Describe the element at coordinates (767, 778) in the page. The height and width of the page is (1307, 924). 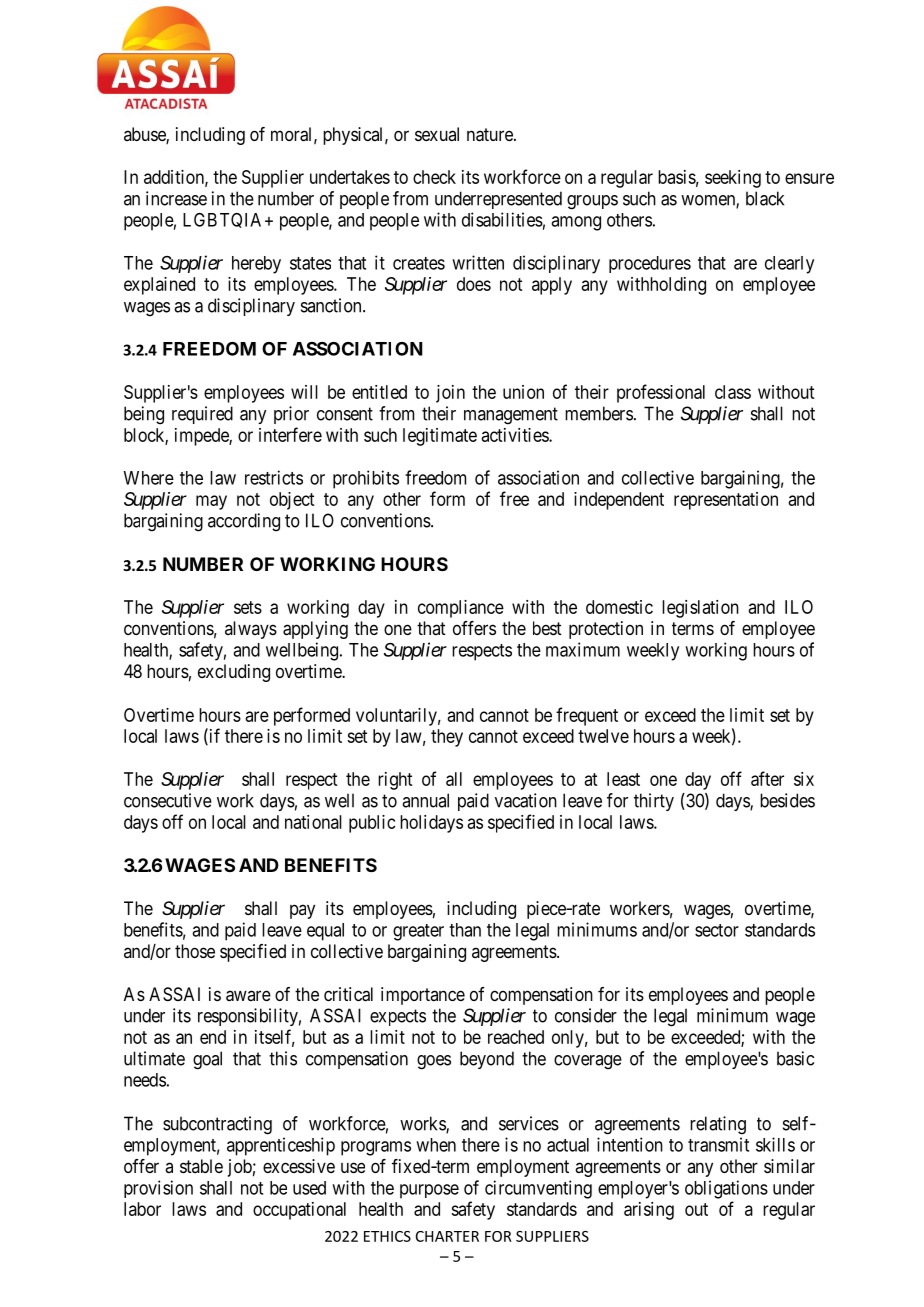
I see `after` at that location.
